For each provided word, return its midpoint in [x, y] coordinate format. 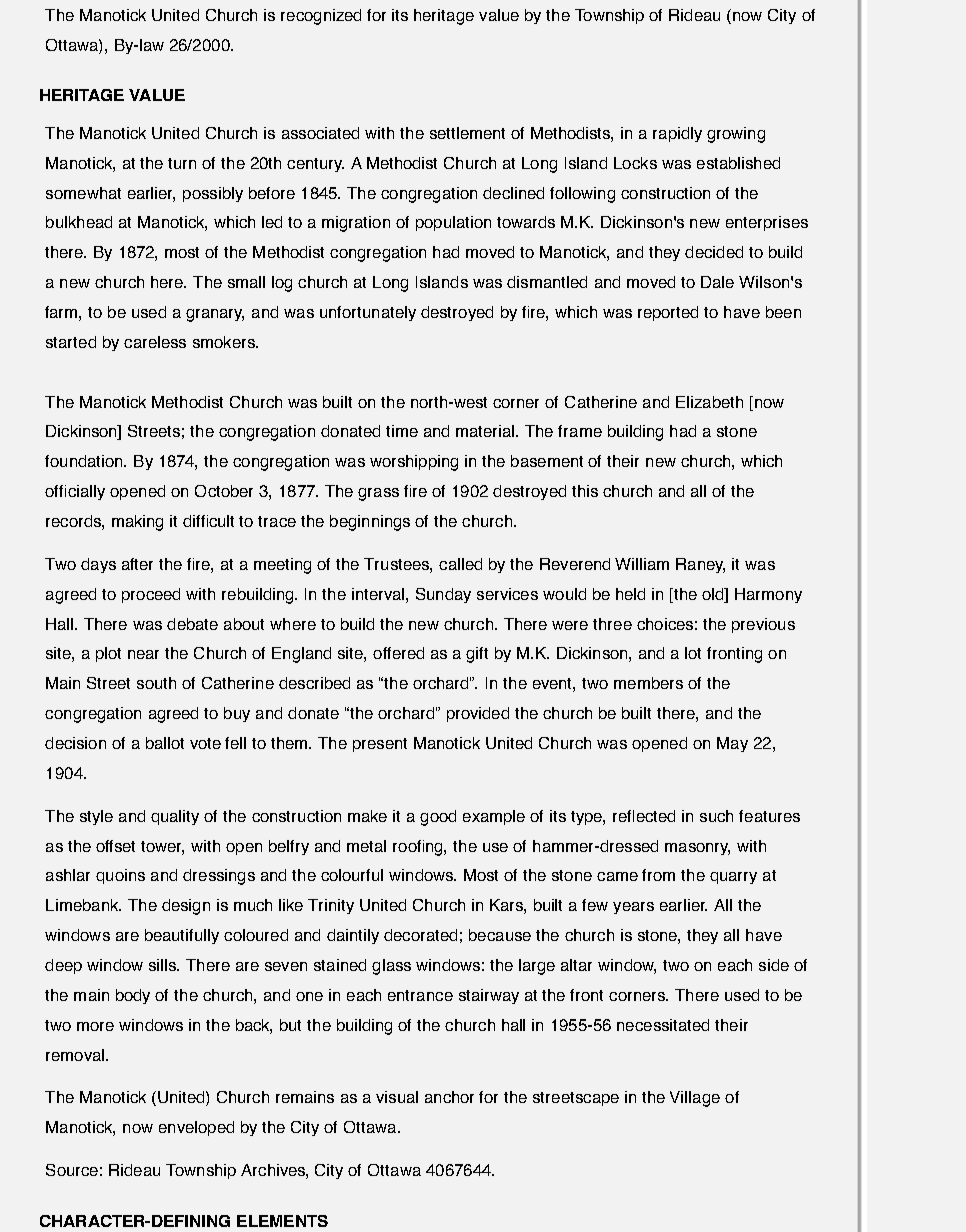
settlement [467, 133]
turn [182, 163]
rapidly [677, 134]
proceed [151, 595]
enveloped [196, 1128]
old [714, 595]
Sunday [443, 595]
